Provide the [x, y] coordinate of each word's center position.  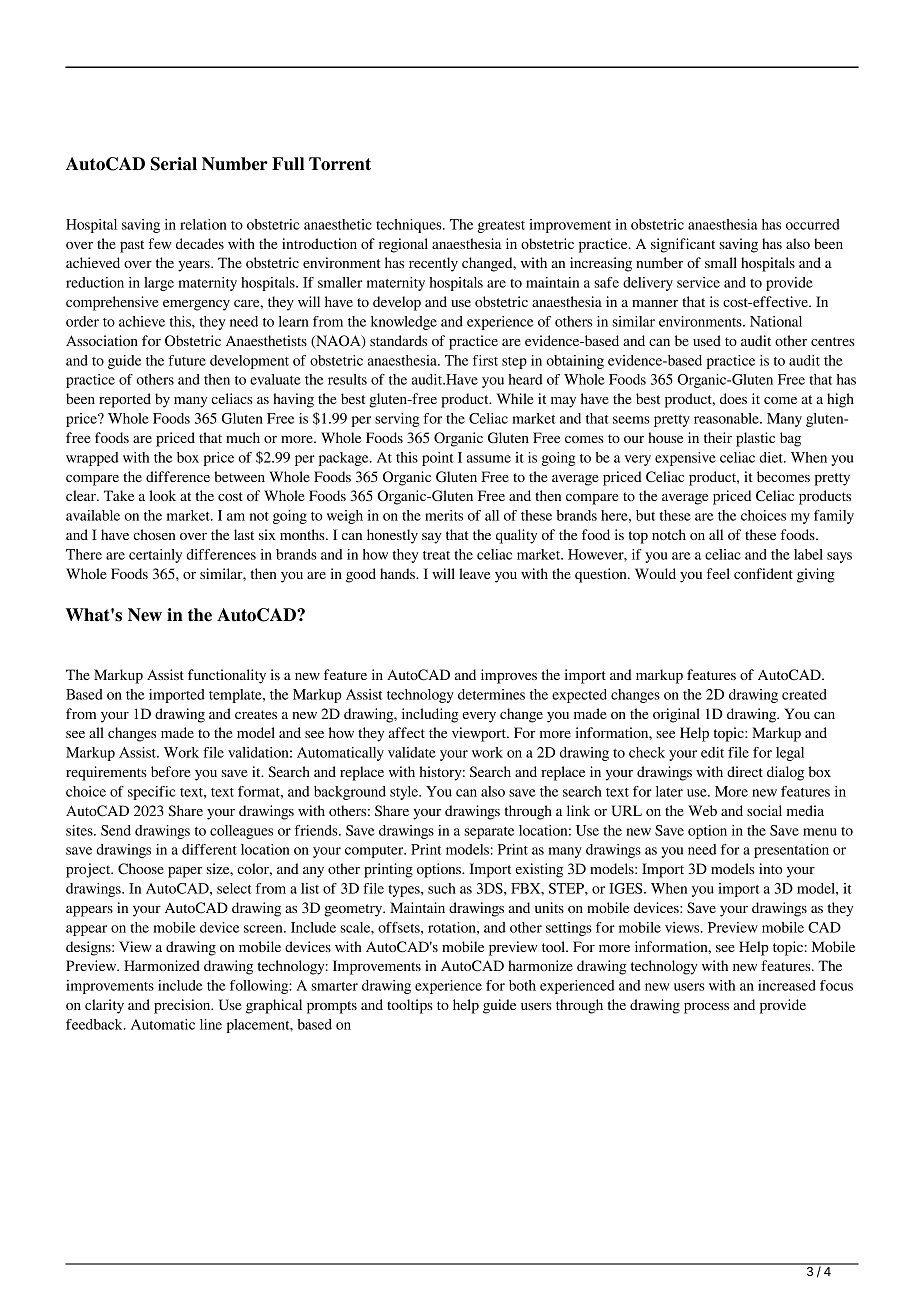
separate [489, 833]
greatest [501, 227]
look [162, 495]
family [834, 517]
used [707, 340]
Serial [174, 164]
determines [491, 694]
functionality [227, 676]
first [485, 360]
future [187, 360]
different [209, 849]
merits [444, 515]
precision [183, 1006]
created [804, 694]
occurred [813, 224]
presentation [791, 851]
